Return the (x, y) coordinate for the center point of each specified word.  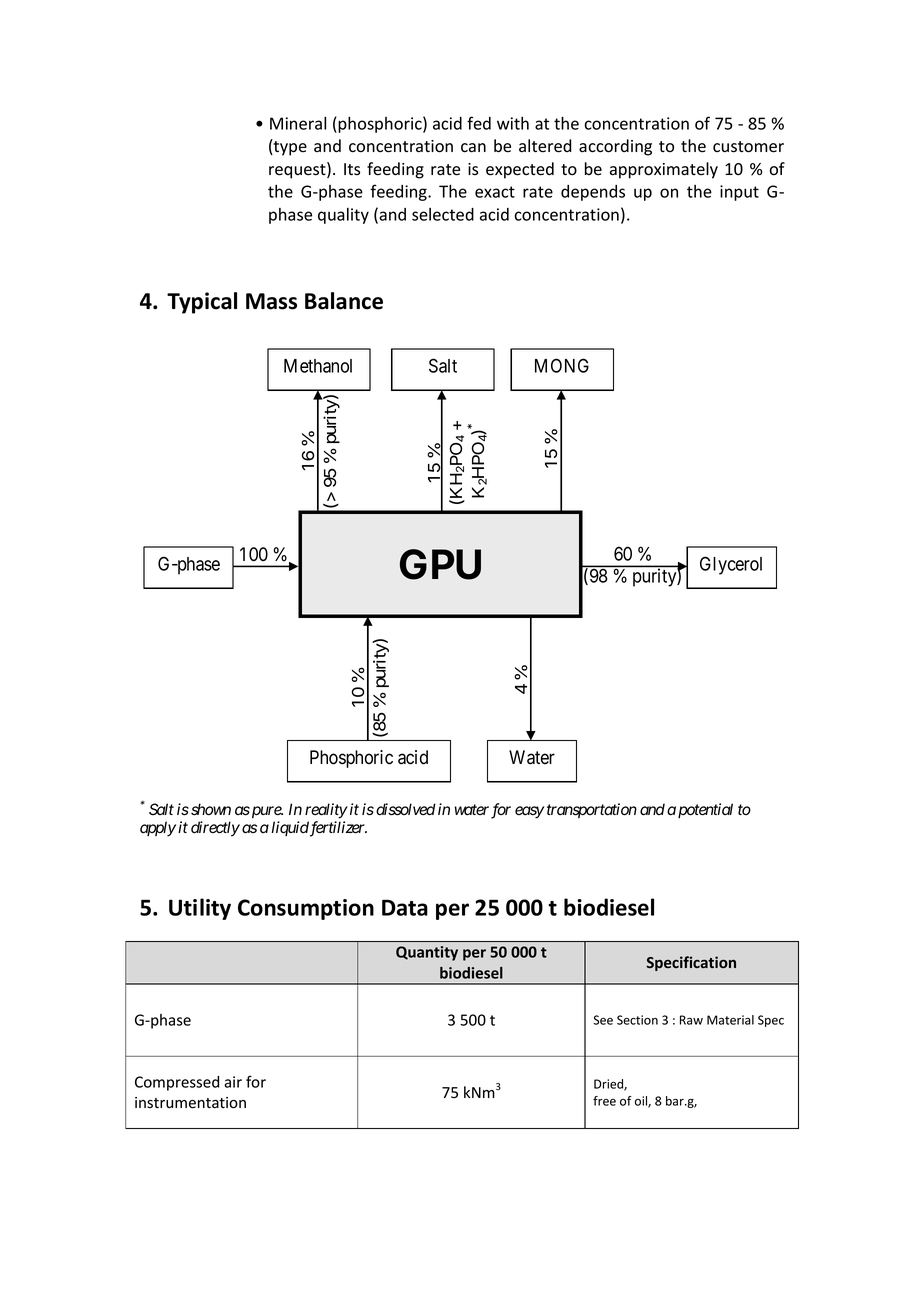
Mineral (298, 123)
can (473, 148)
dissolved (406, 809)
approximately (664, 170)
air (233, 1082)
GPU (440, 564)
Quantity (427, 953)
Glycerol (731, 565)
